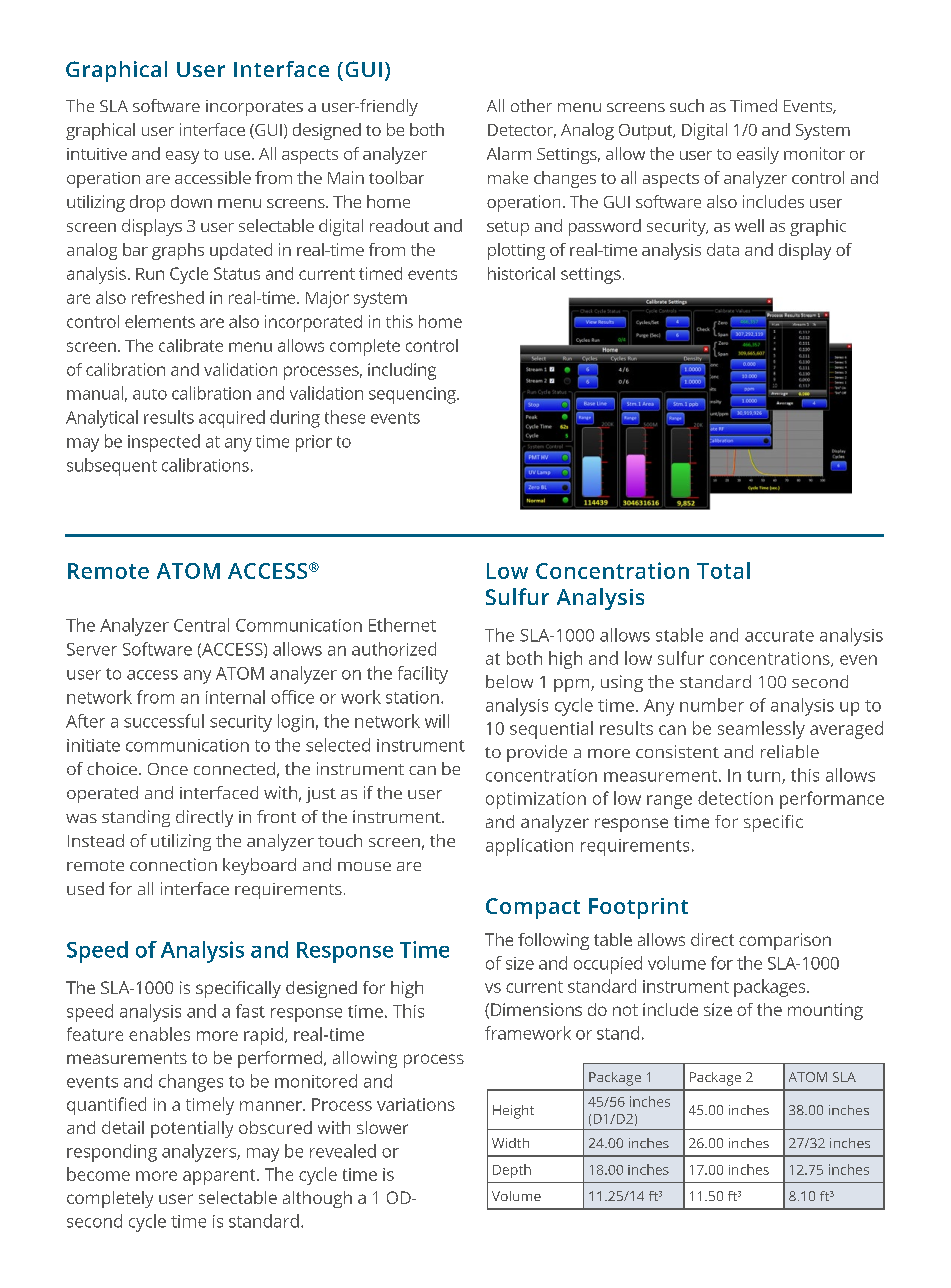  Describe the element at coordinates (779, 636) in the screenshot. I see `accurate` at that location.
